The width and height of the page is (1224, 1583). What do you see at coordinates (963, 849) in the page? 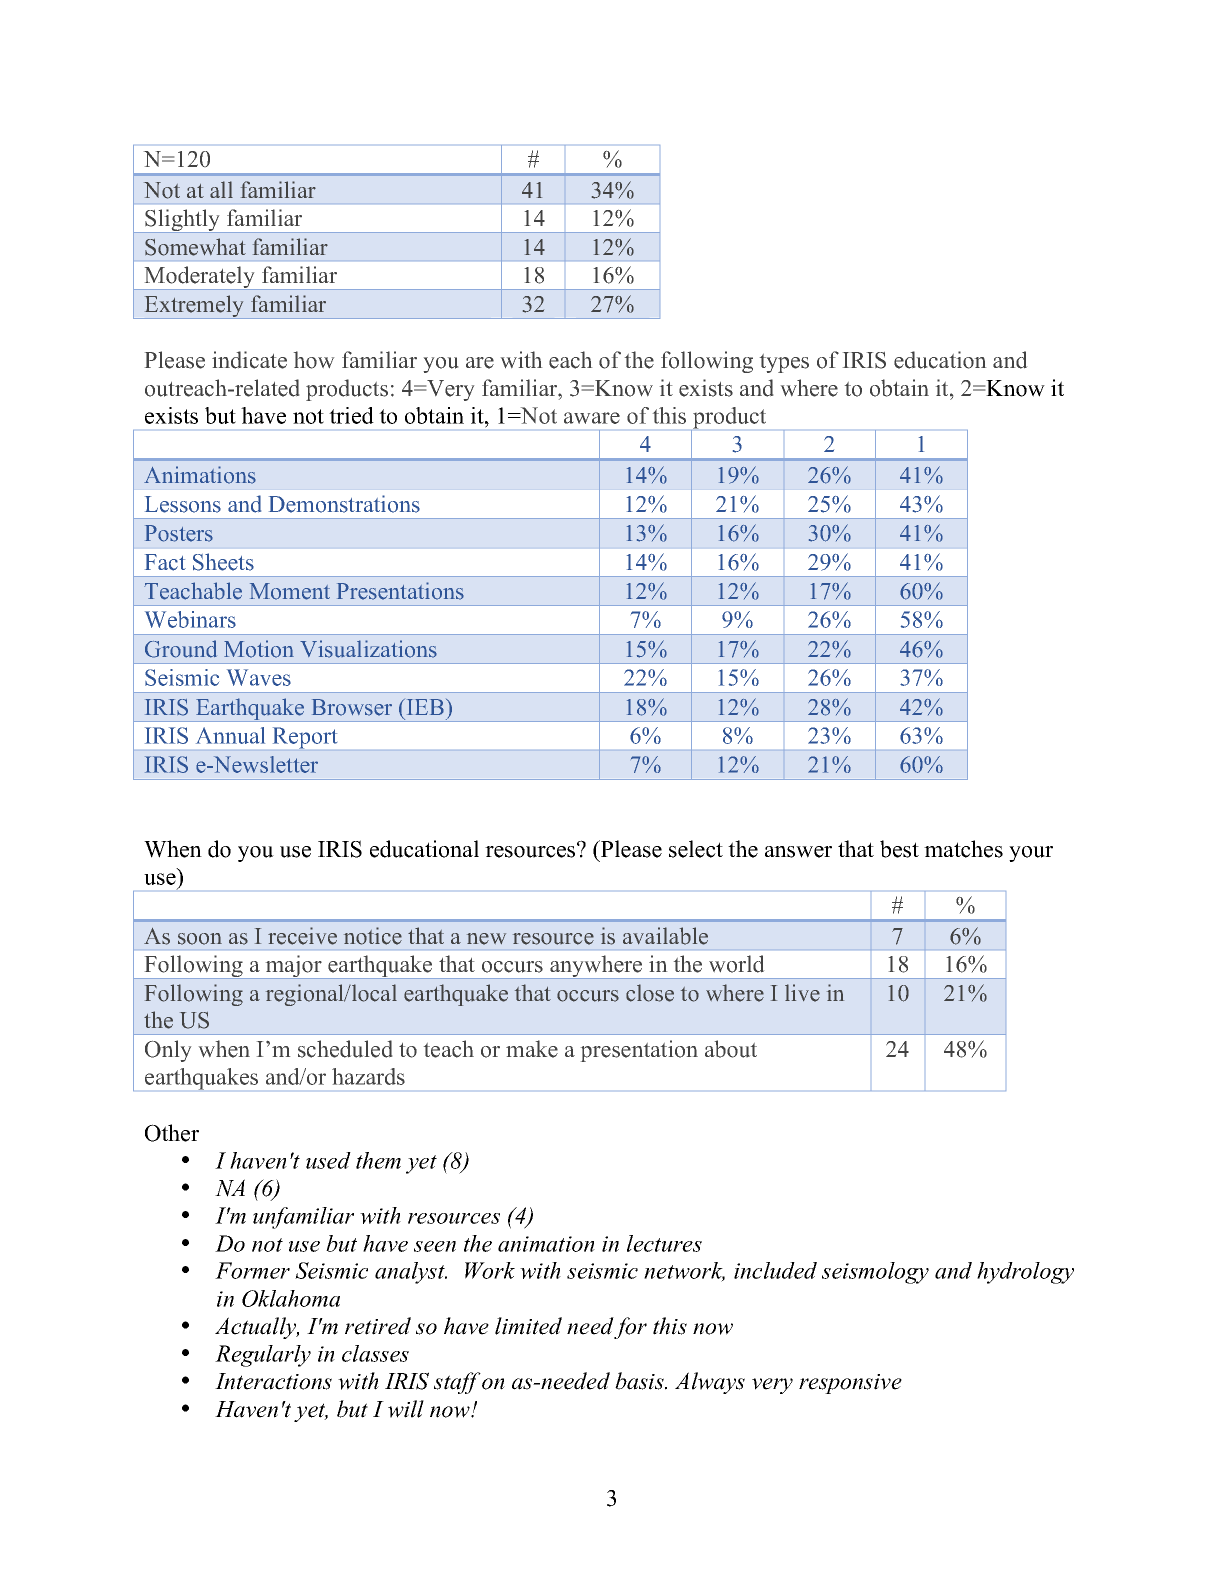
I see `matches` at bounding box center [963, 849].
